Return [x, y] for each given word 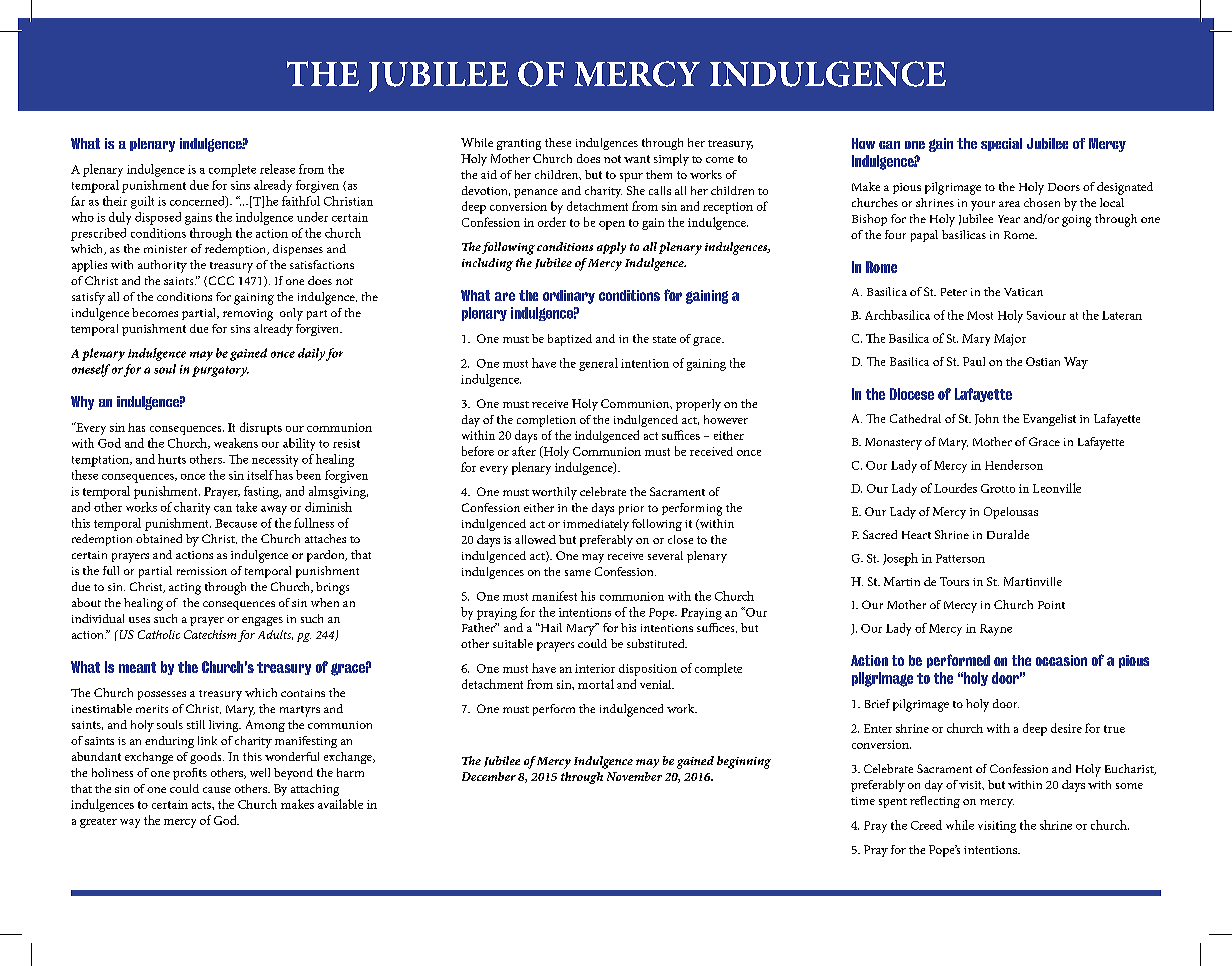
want [637, 159]
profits [190, 774]
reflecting [935, 802]
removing [248, 315]
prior [631, 509]
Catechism [210, 634]
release [277, 169]
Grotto [998, 488]
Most [980, 315]
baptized [570, 340]
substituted [657, 643]
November [634, 776]
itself [260, 475]
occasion [1061, 660]
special [1001, 144]
